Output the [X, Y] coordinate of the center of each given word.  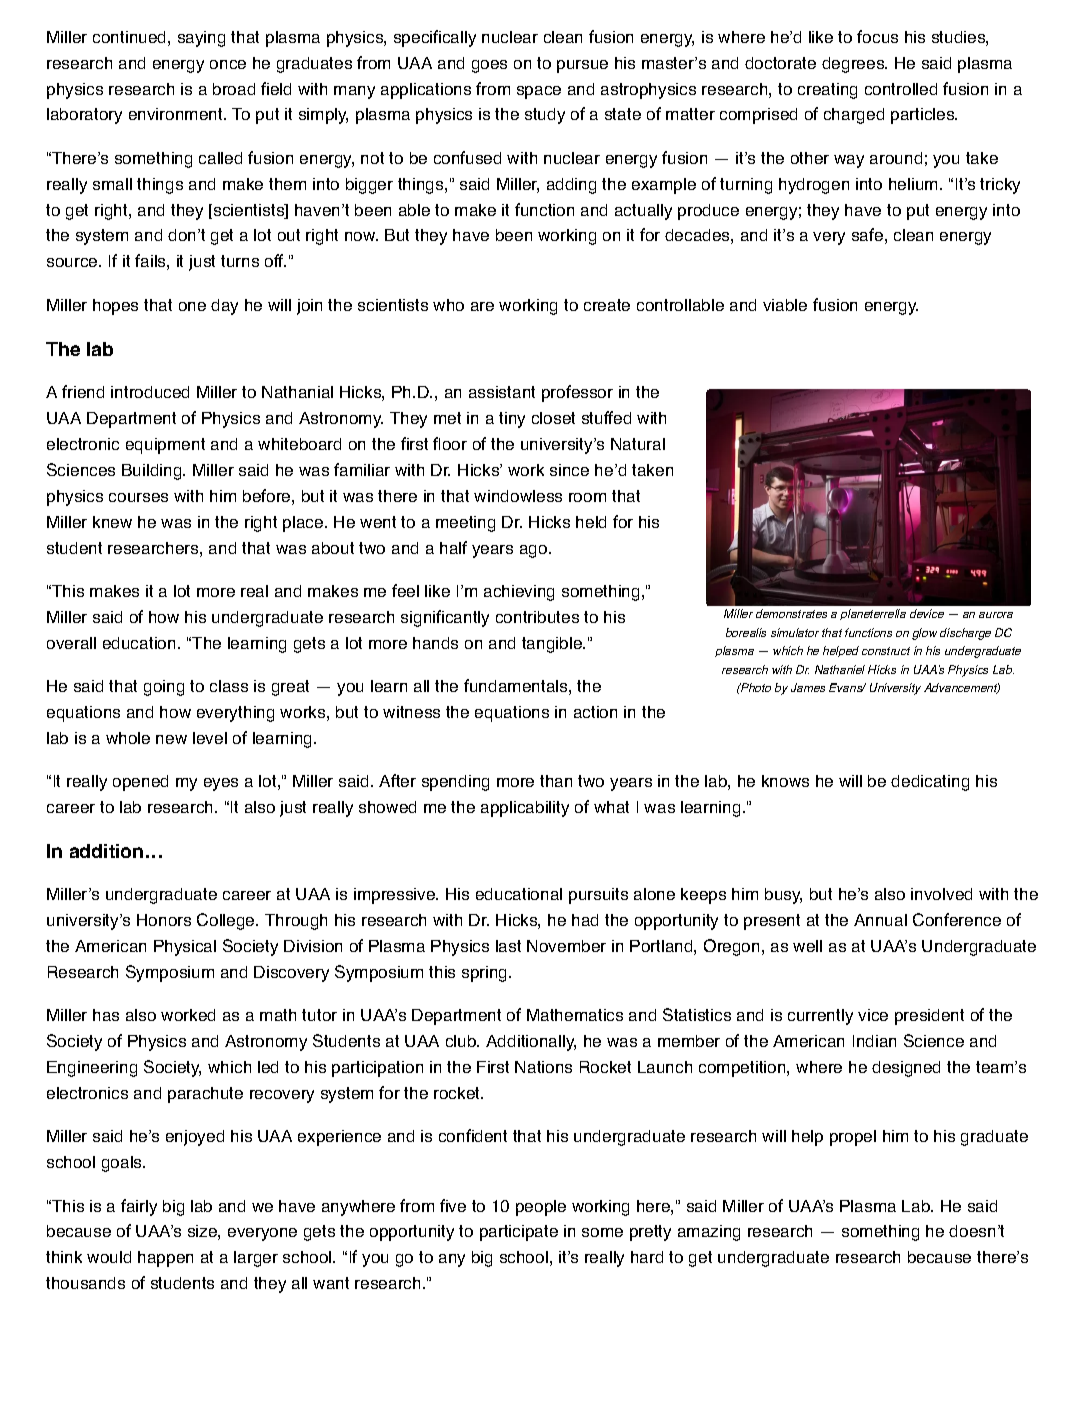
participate [519, 1233]
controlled [901, 89]
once [228, 64]
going [164, 688]
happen [165, 1259]
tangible [553, 645]
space [539, 92]
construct [886, 651]
